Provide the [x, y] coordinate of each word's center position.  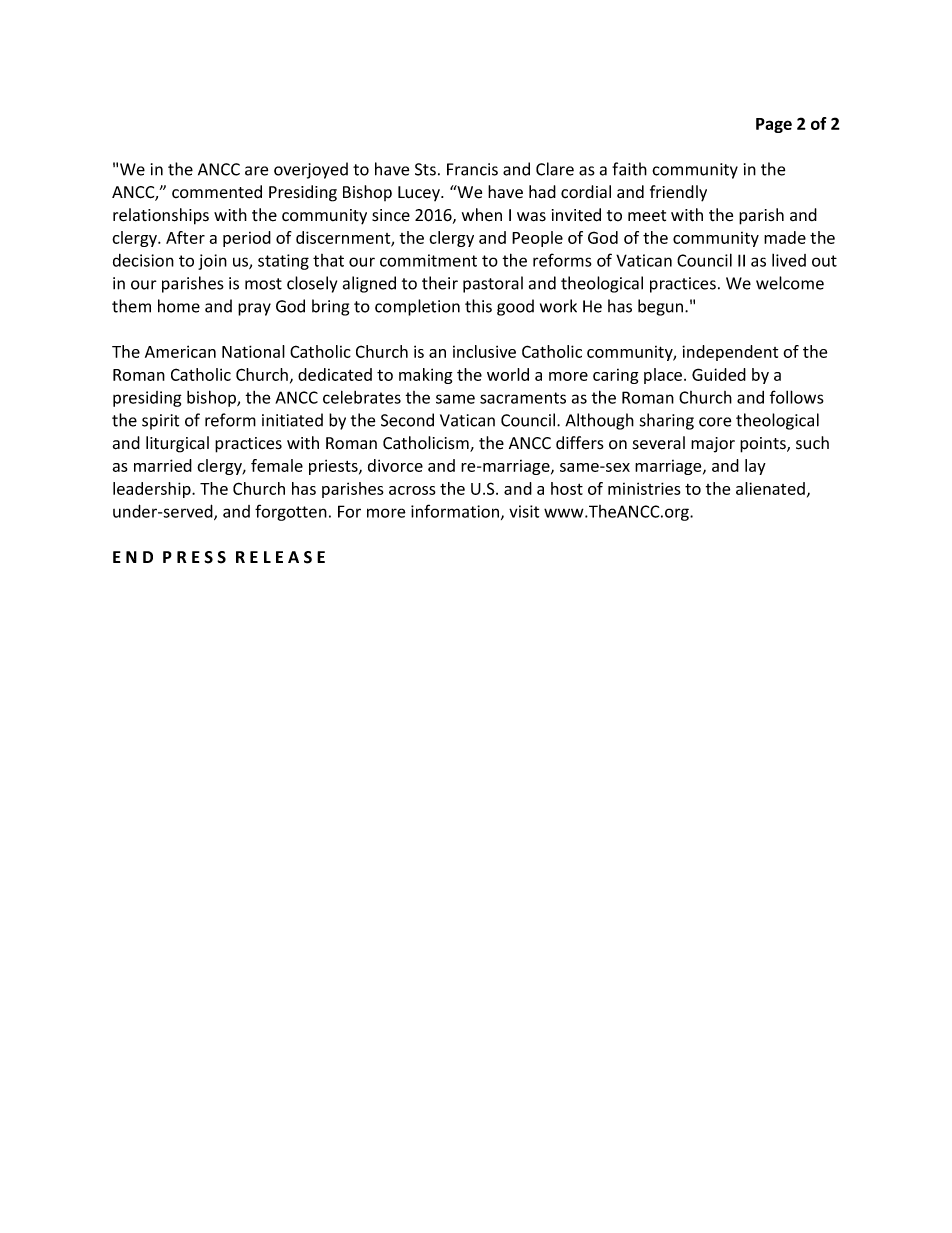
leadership [153, 490]
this [478, 306]
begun [662, 307]
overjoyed [311, 170]
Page [774, 125]
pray [254, 309]
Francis [472, 169]
